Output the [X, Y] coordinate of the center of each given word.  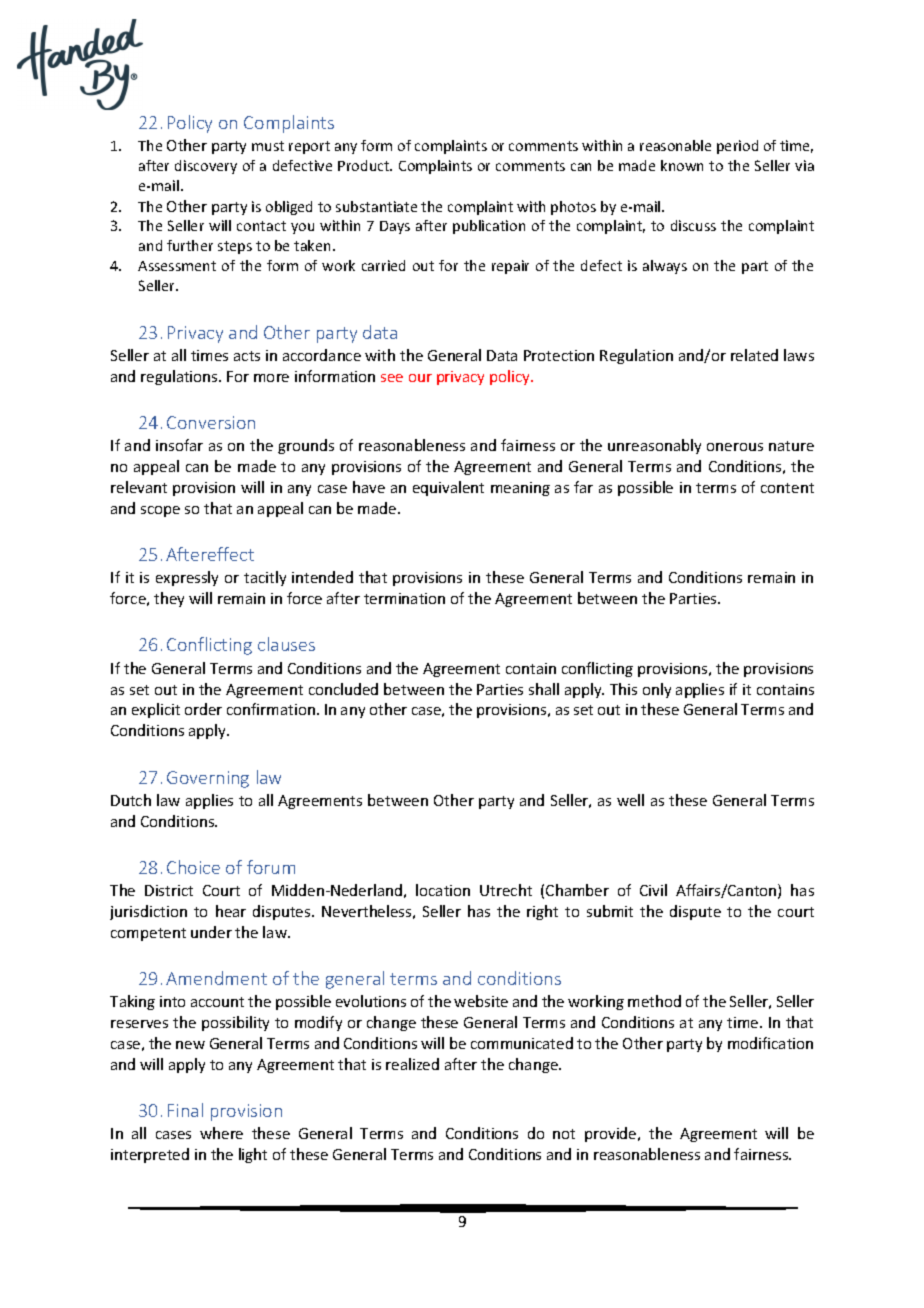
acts [247, 356]
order [203, 709]
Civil [653, 890]
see [392, 378]
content [787, 488]
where [221, 1133]
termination [404, 598]
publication [489, 227]
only [657, 690]
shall [544, 689]
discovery [206, 167]
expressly [187, 578]
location [443, 890]
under [211, 932]
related [754, 355]
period [737, 147]
